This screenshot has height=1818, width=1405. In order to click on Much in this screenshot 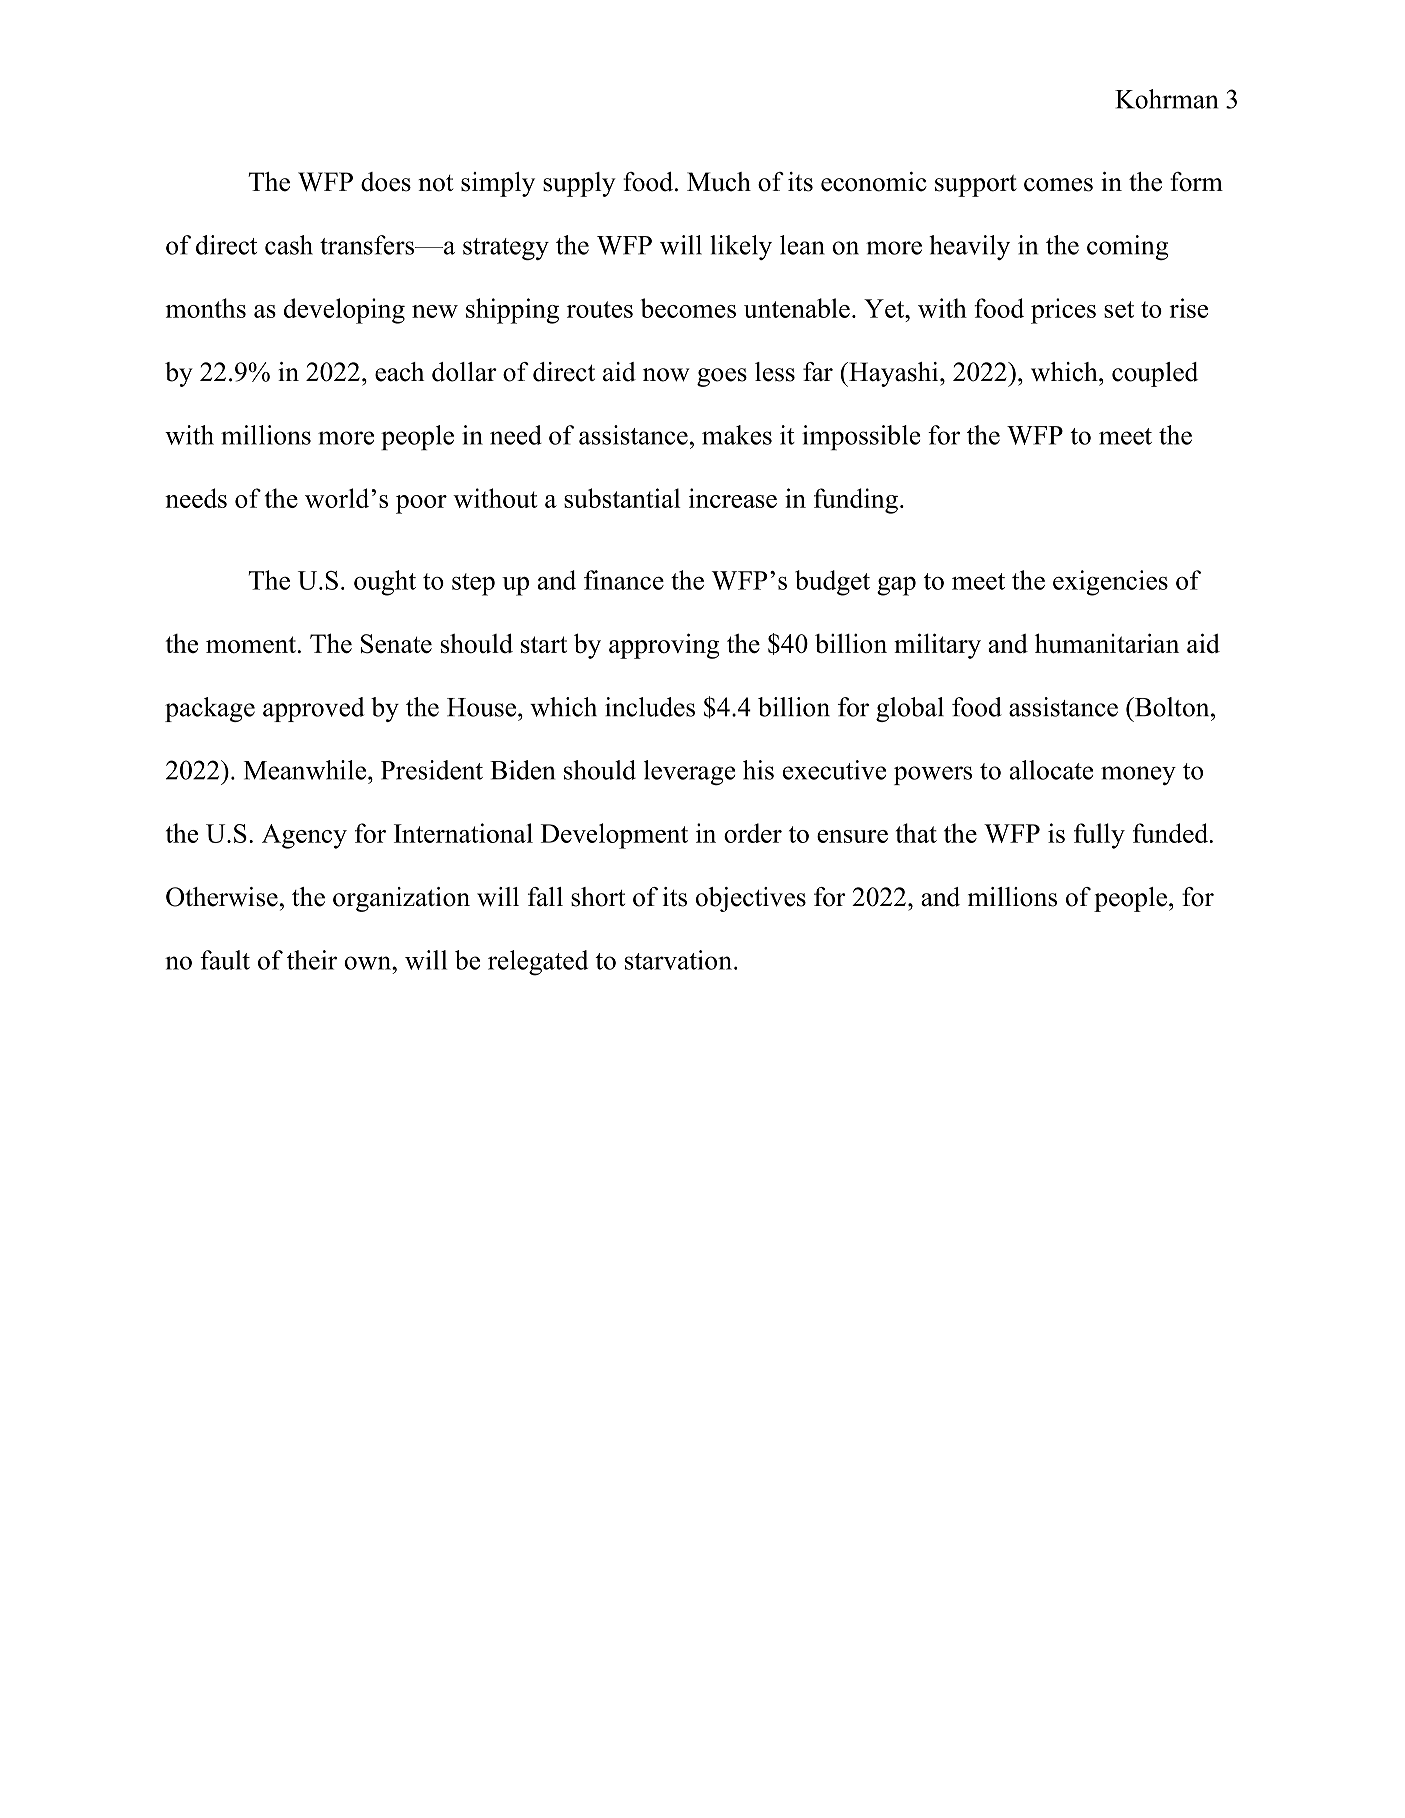, I will do `click(719, 182)`.
